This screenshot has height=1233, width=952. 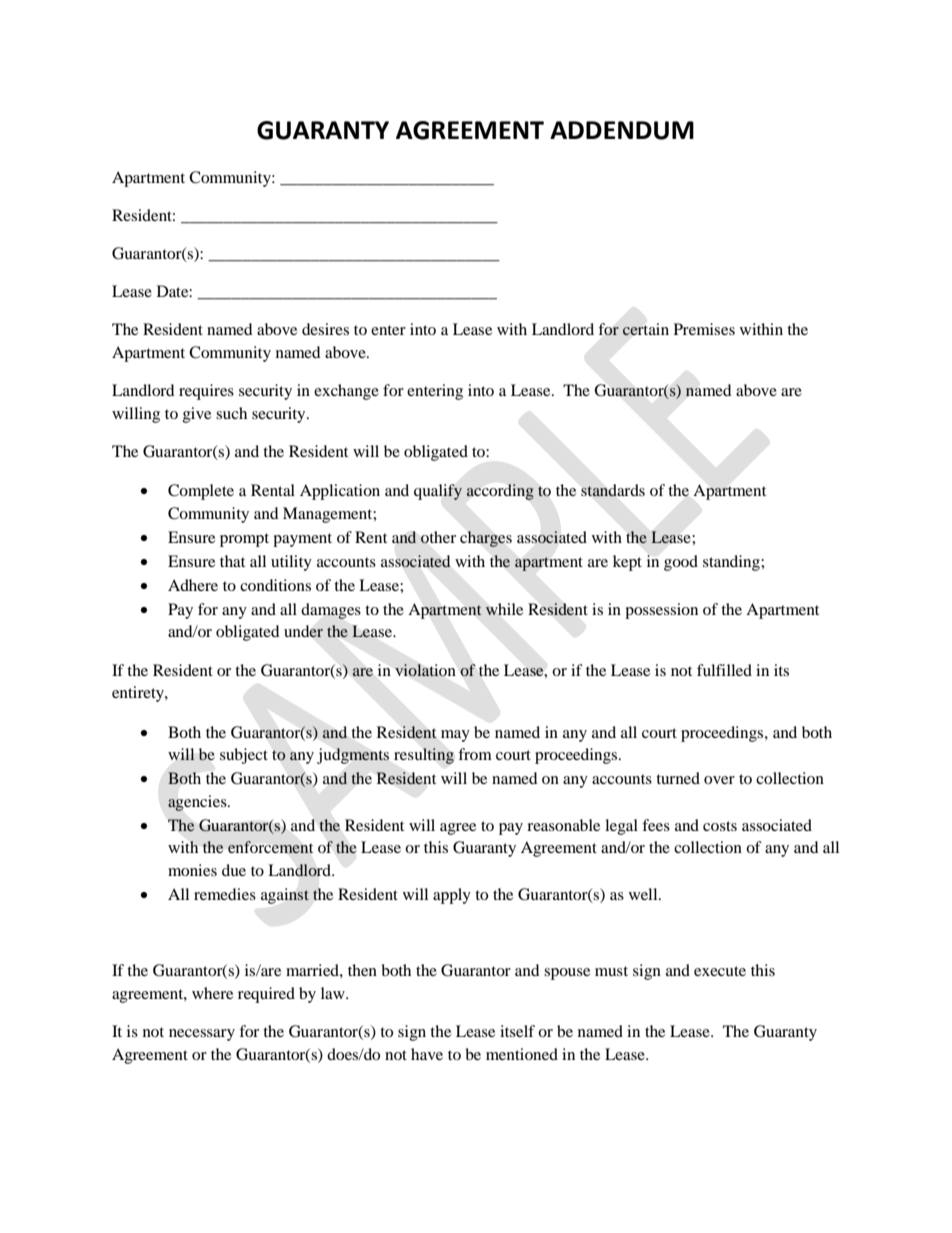 What do you see at coordinates (202, 1035) in the screenshot?
I see `necessary` at bounding box center [202, 1035].
